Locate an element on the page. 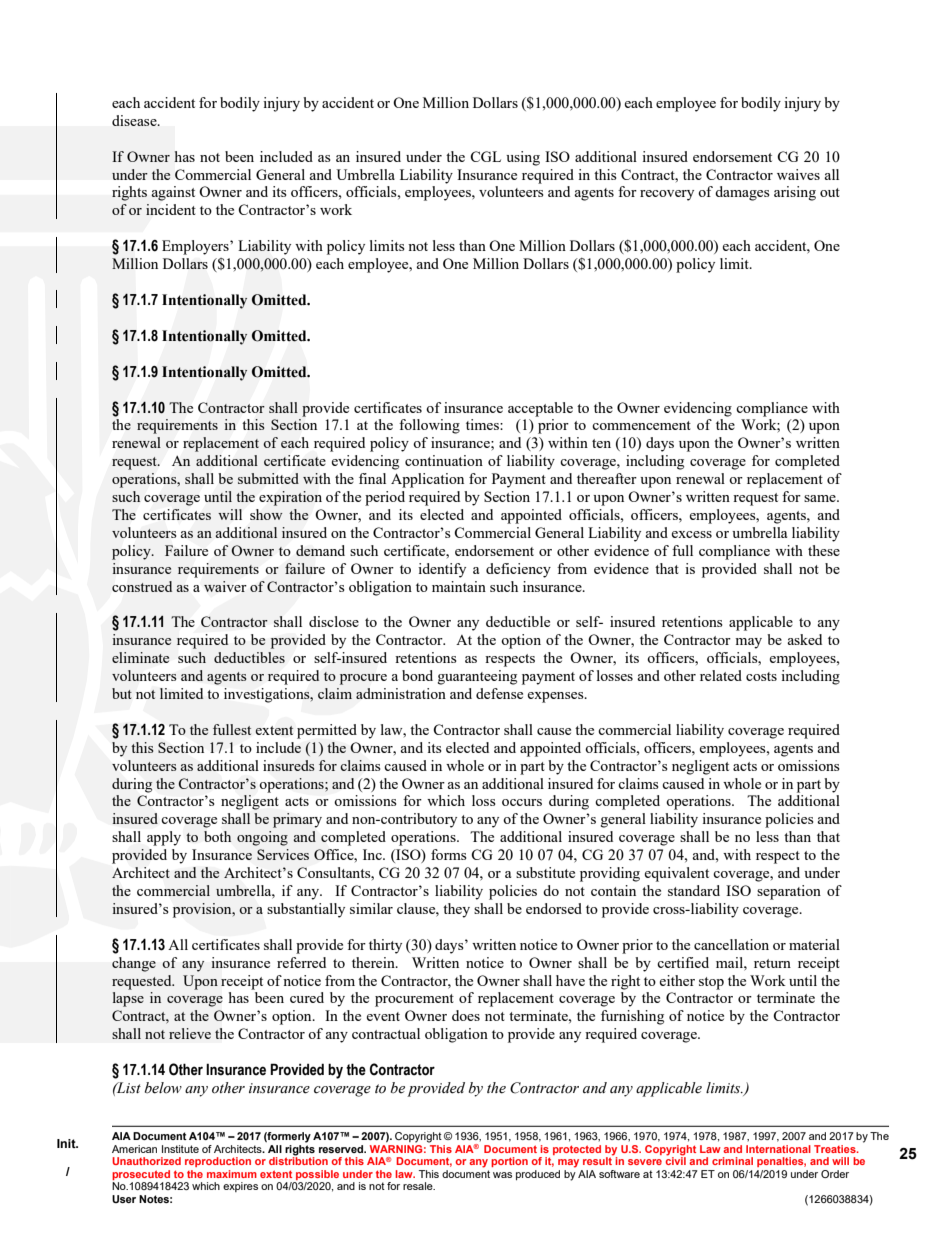 Image resolution: width=952 pixels, height=1233 pixels. damages is located at coordinates (742, 193).
